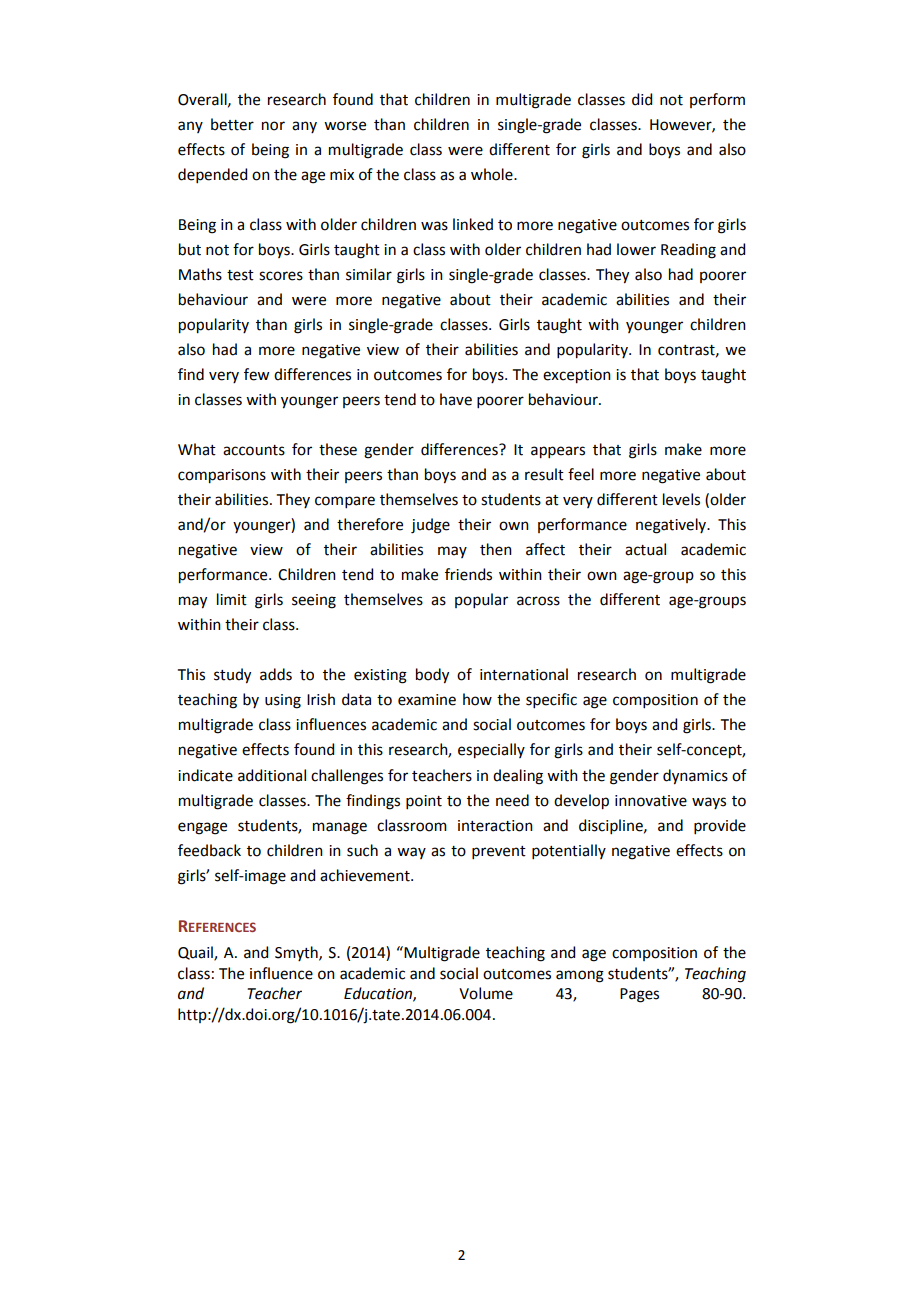 The image size is (924, 1308). Describe the element at coordinates (493, 174) in the screenshot. I see `whole` at that location.
